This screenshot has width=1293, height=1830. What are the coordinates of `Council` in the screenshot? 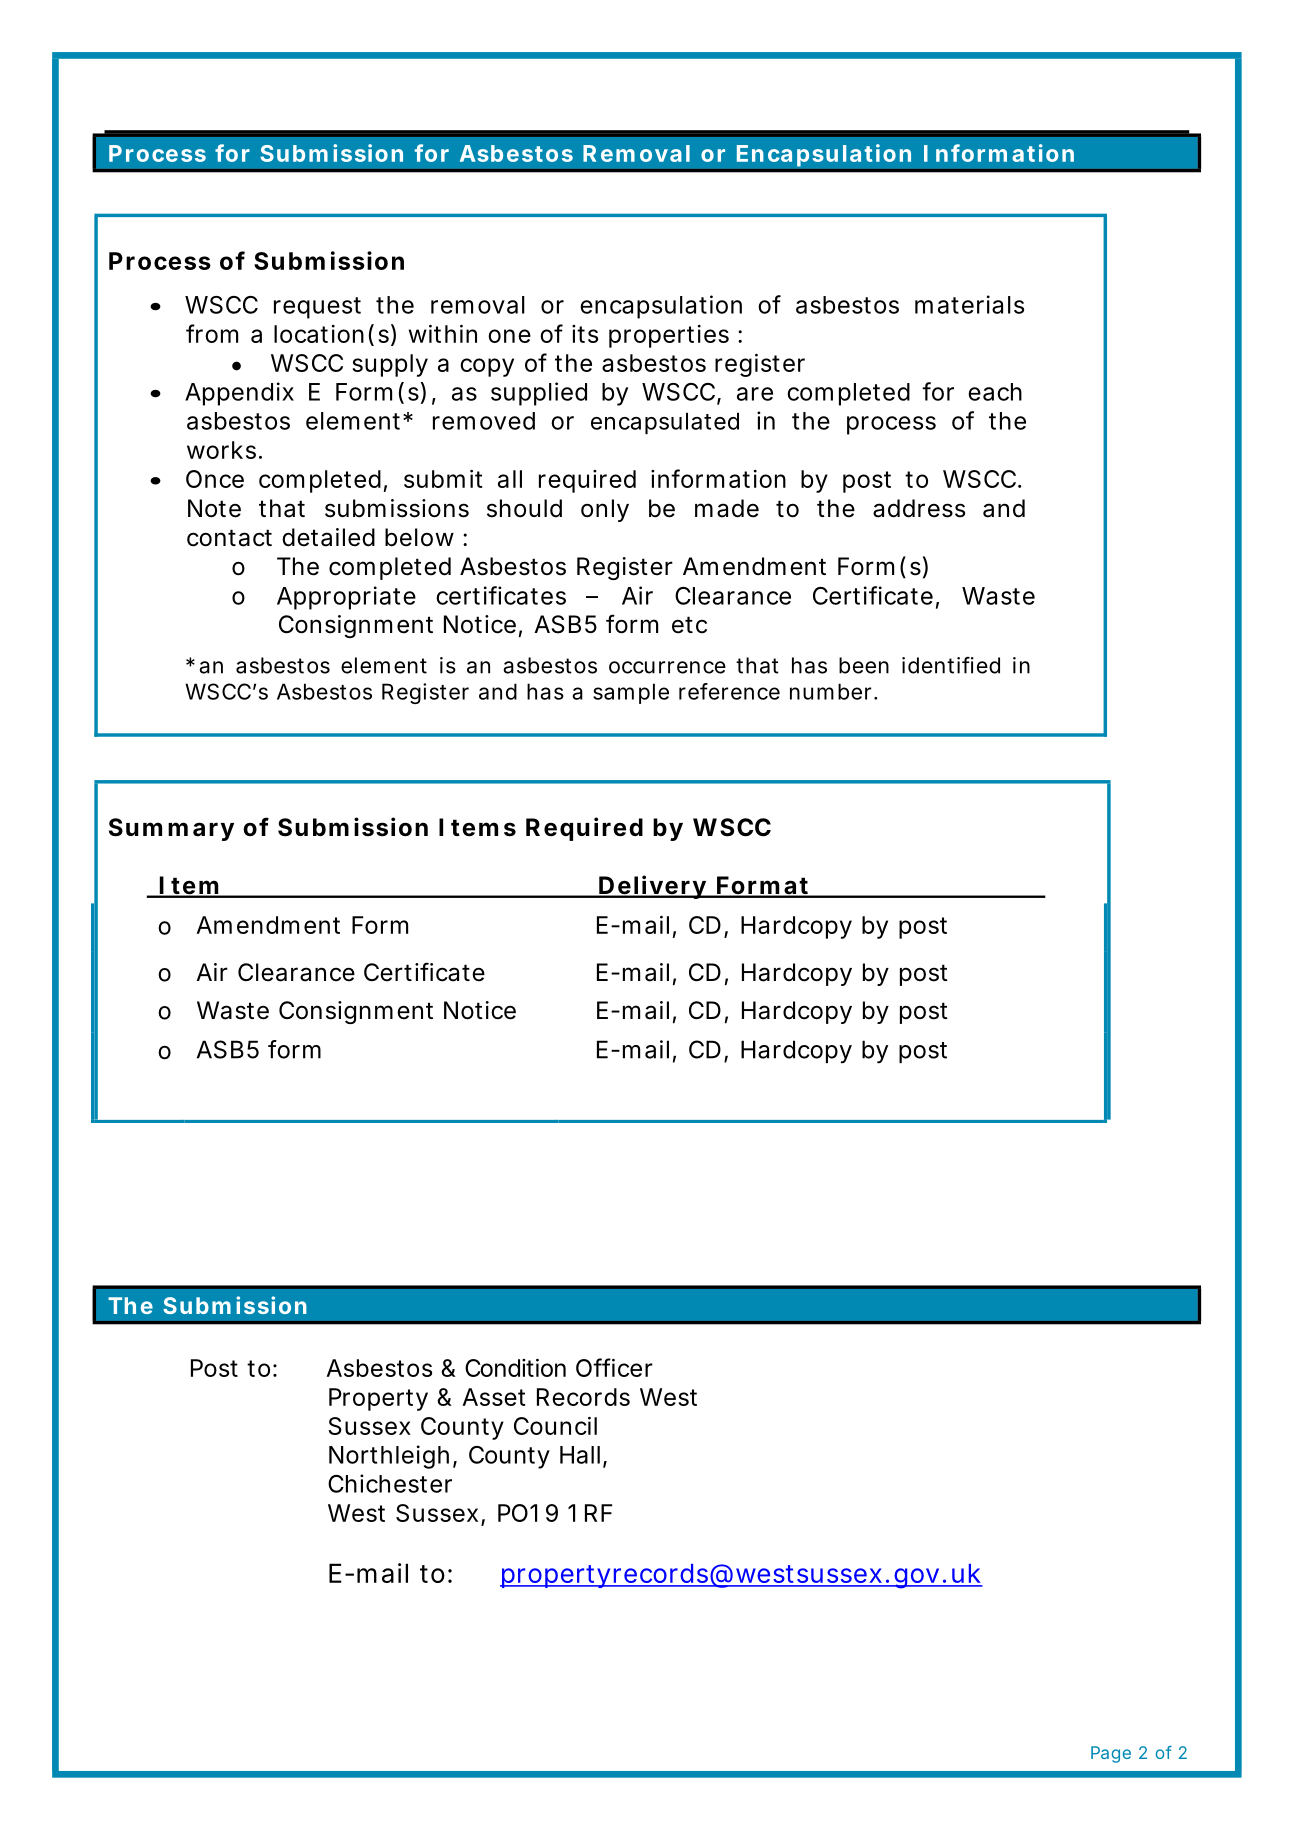 It's located at (555, 1426).
